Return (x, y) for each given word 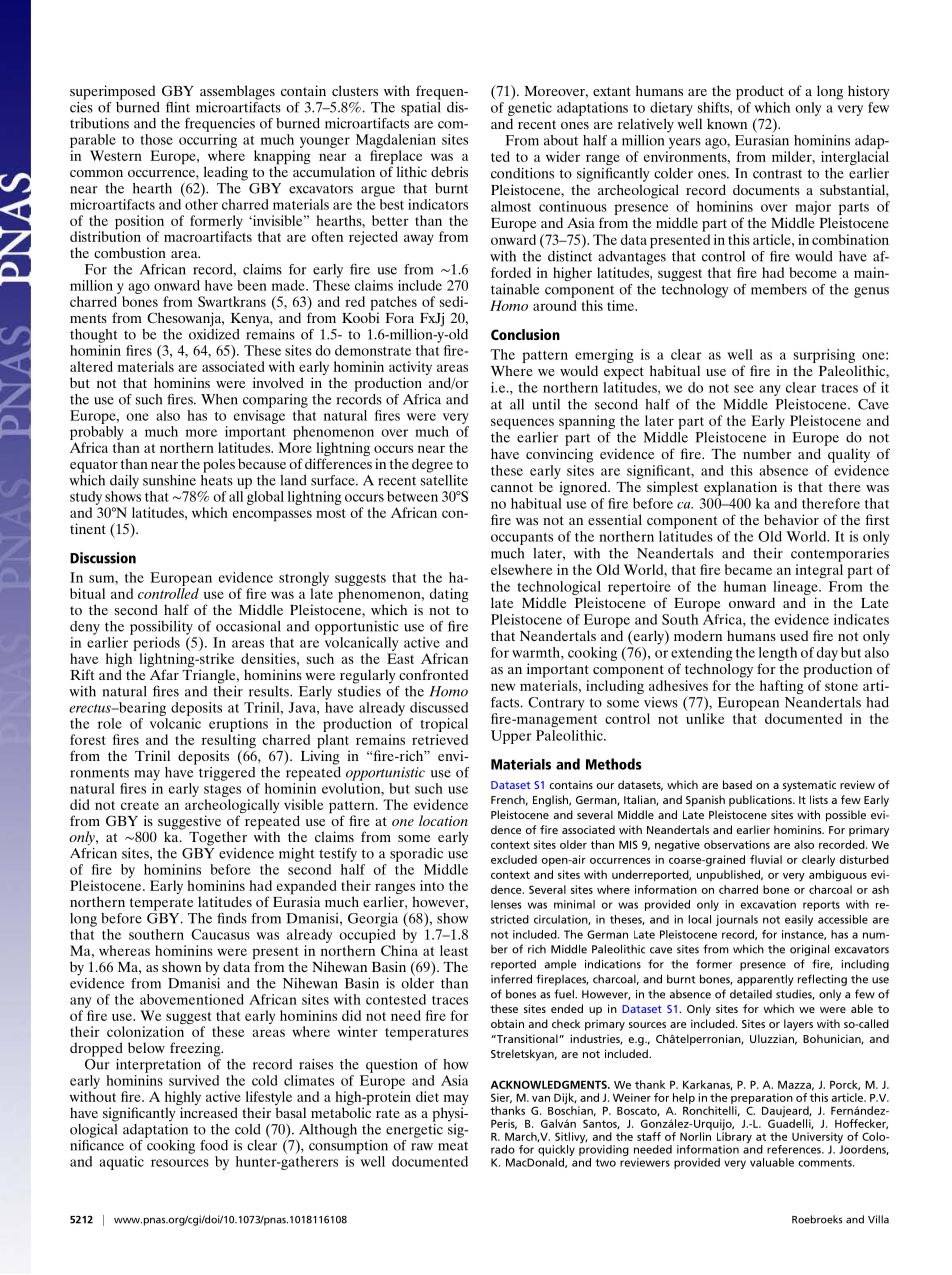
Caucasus (220, 934)
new (503, 687)
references (795, 1149)
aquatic (121, 1163)
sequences (522, 424)
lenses (506, 904)
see (744, 389)
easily (799, 920)
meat (453, 1146)
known (727, 123)
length (778, 654)
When (219, 399)
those (156, 139)
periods (155, 642)
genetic (530, 107)
